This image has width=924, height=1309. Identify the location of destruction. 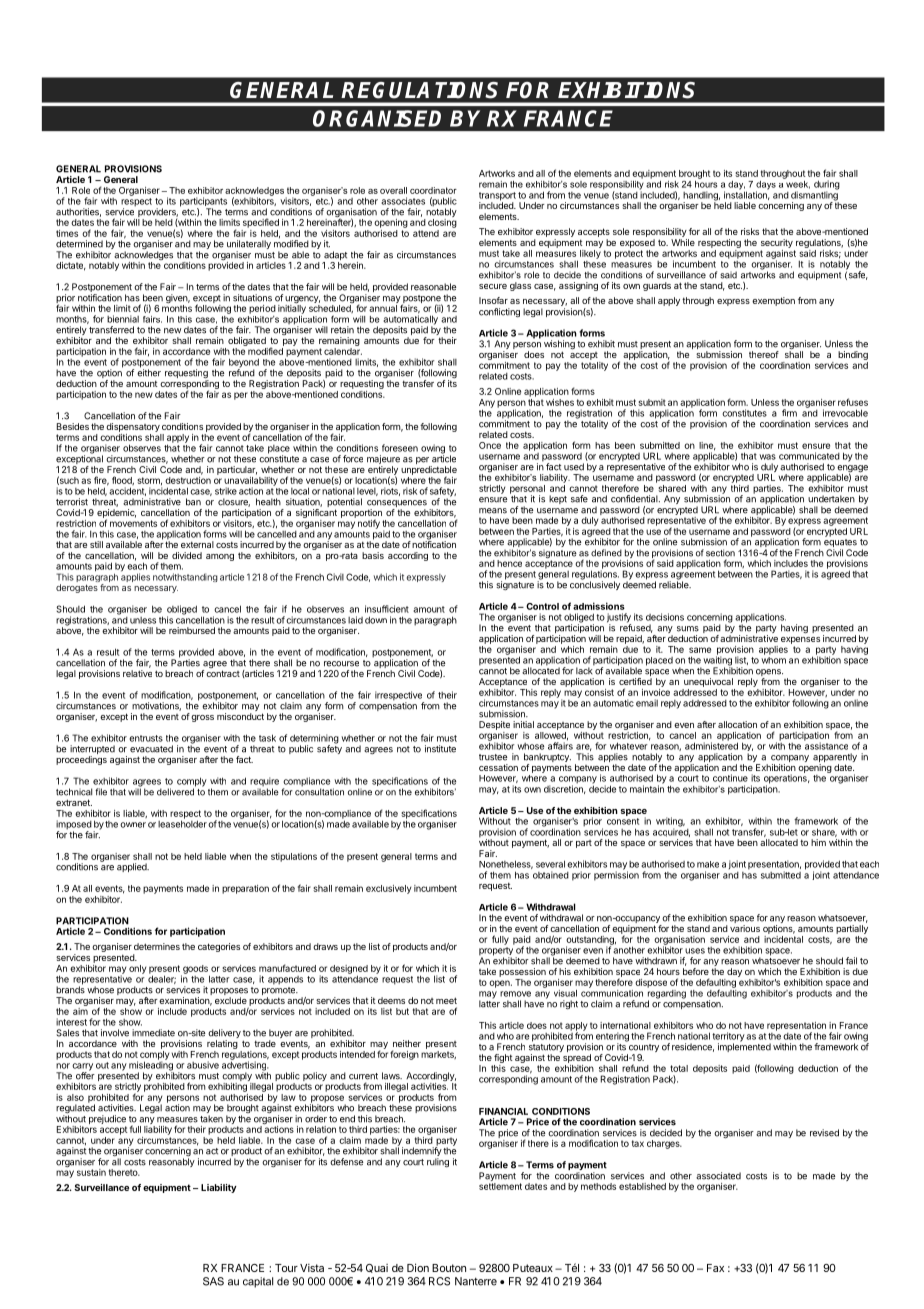
(188, 479).
